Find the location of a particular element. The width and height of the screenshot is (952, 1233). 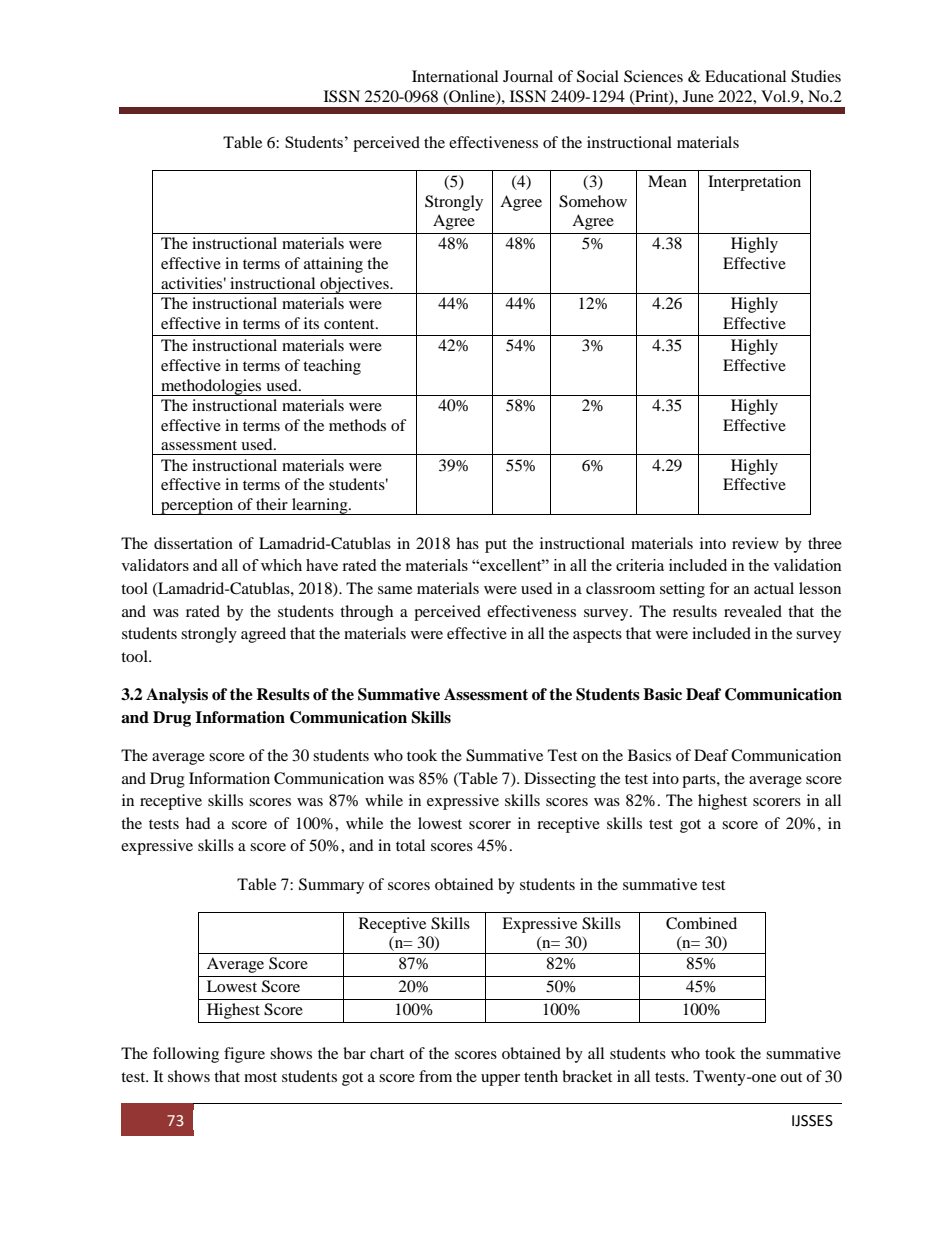

actual is located at coordinates (774, 588).
